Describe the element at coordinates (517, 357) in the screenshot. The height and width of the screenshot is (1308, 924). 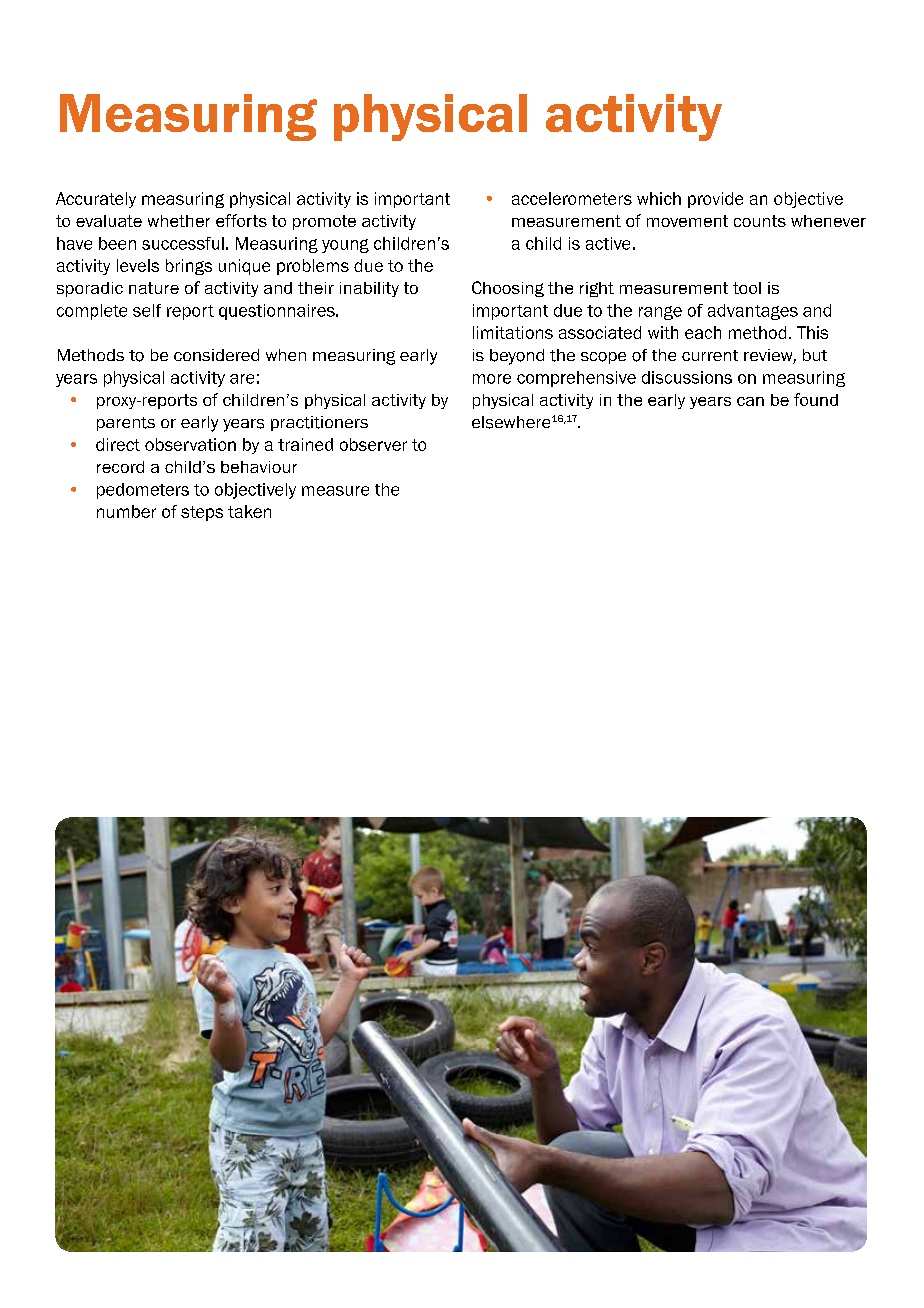
I see `beyond` at that location.
